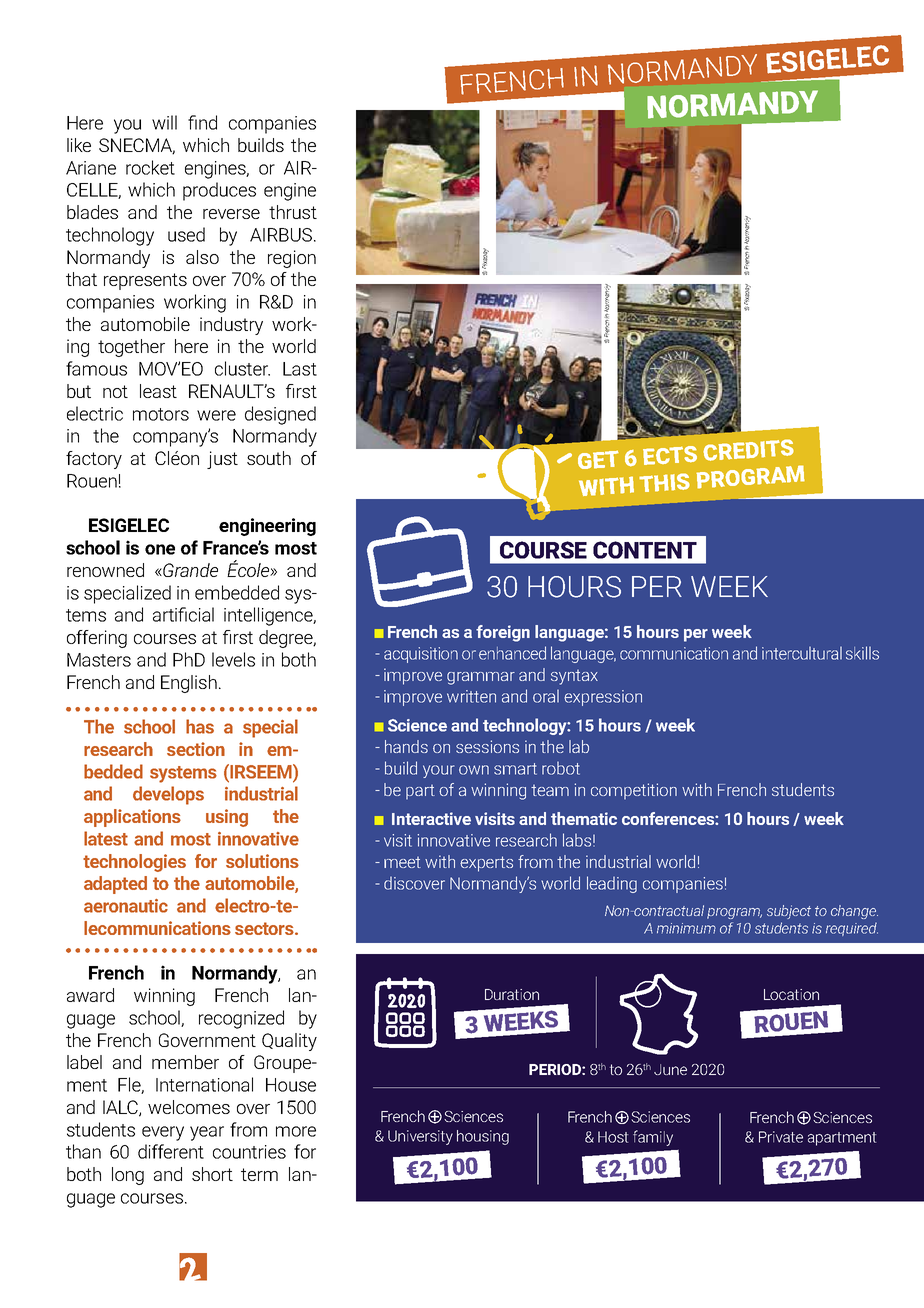  What do you see at coordinates (292, 259) in the screenshot?
I see `region` at bounding box center [292, 259].
